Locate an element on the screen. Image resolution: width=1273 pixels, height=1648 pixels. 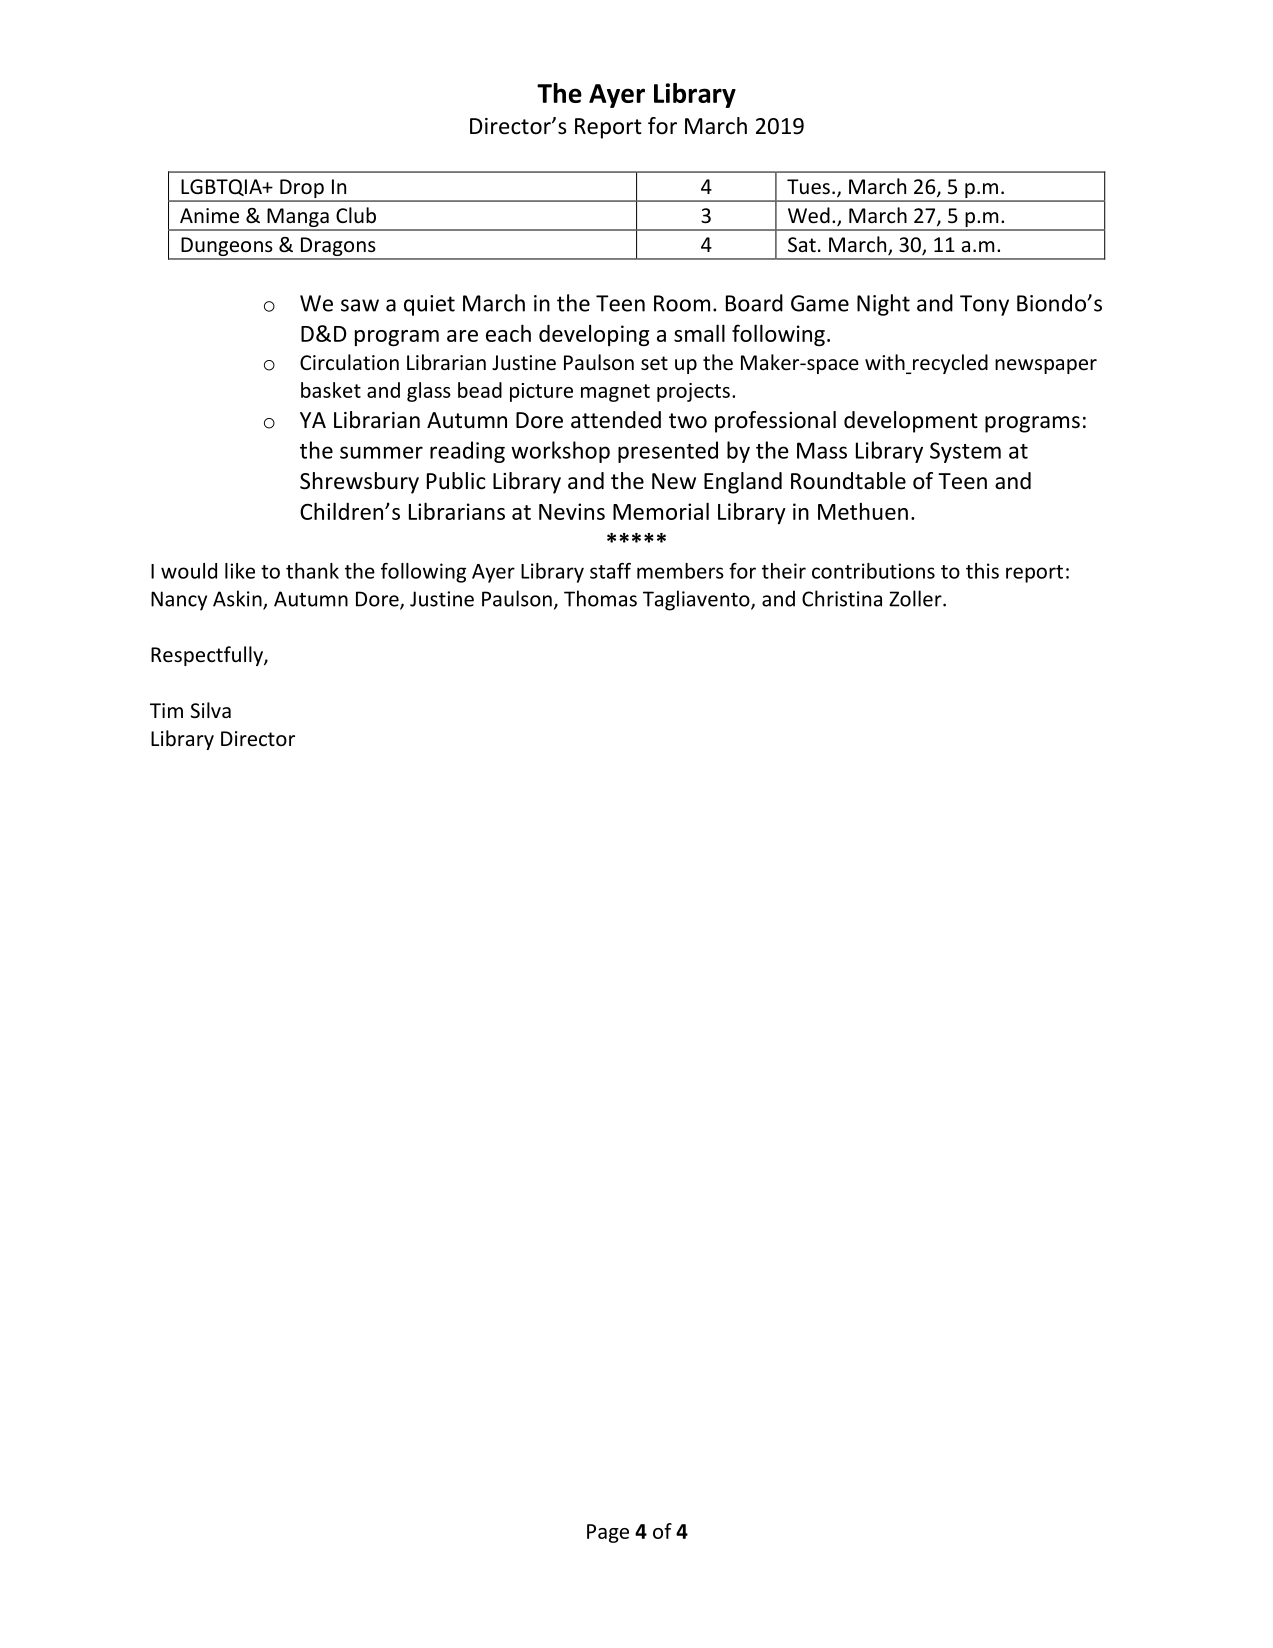
Page is located at coordinates (608, 1533).
